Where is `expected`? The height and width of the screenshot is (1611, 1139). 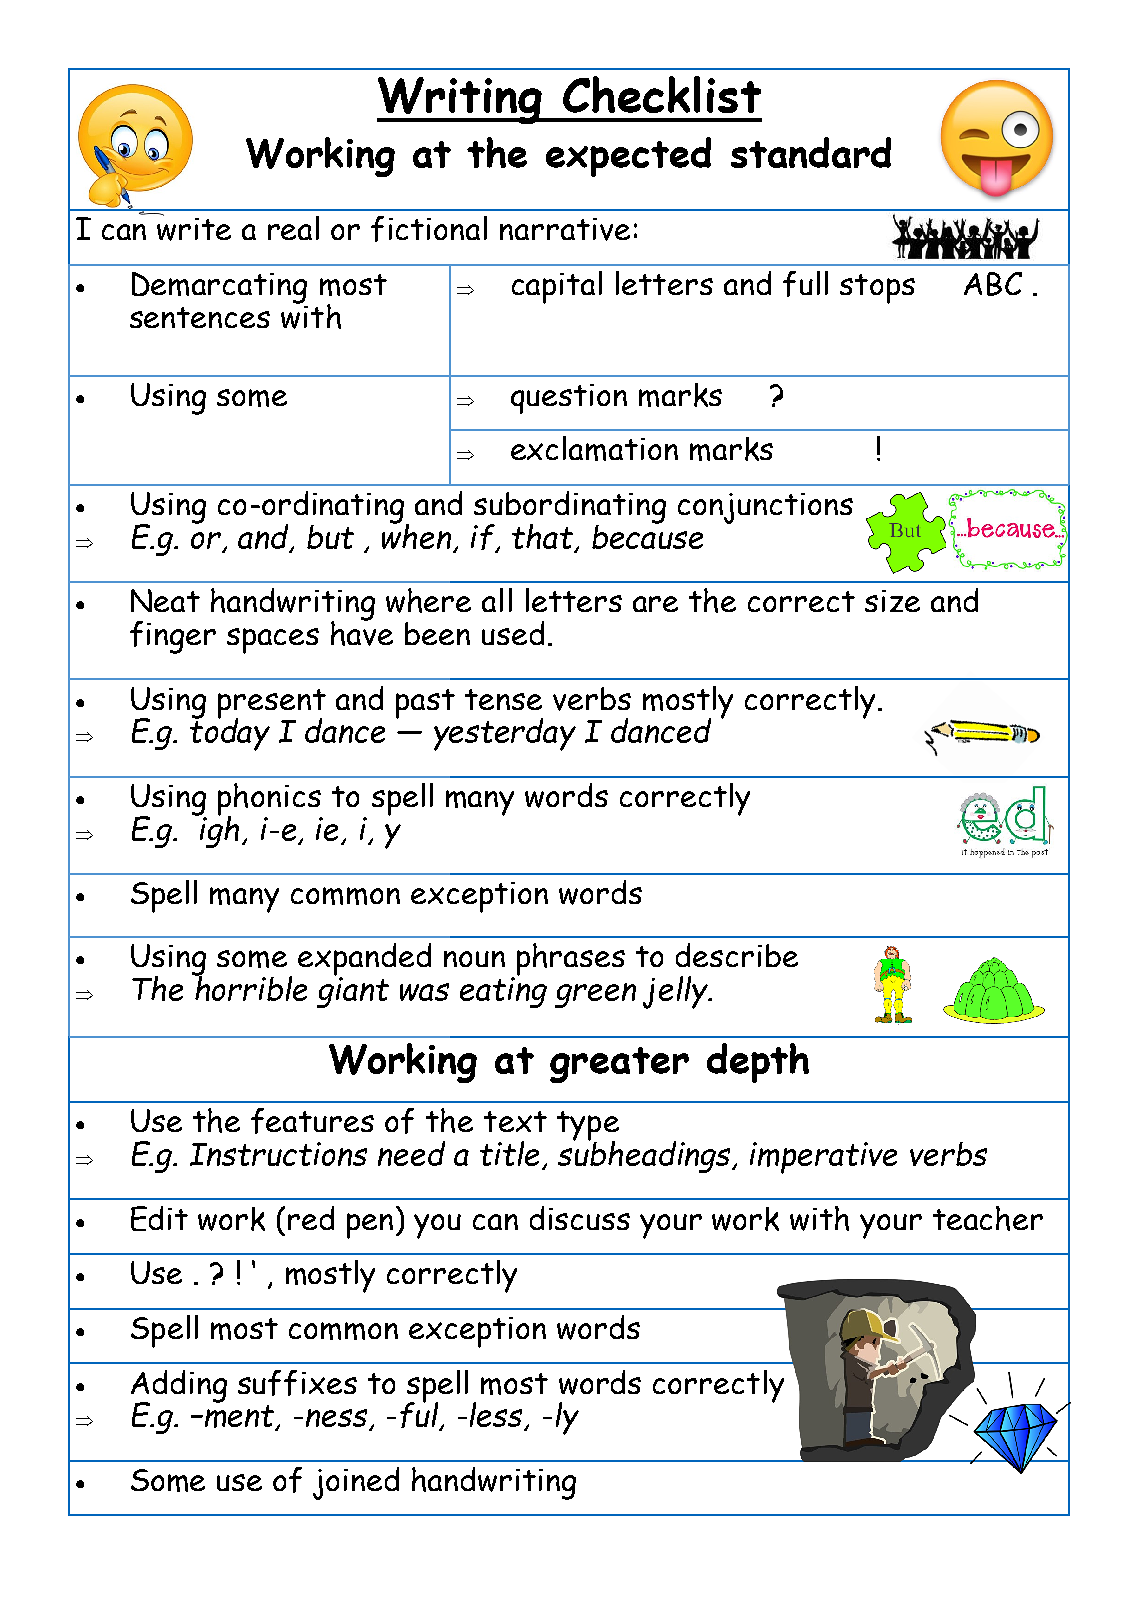
expected is located at coordinates (628, 157).
